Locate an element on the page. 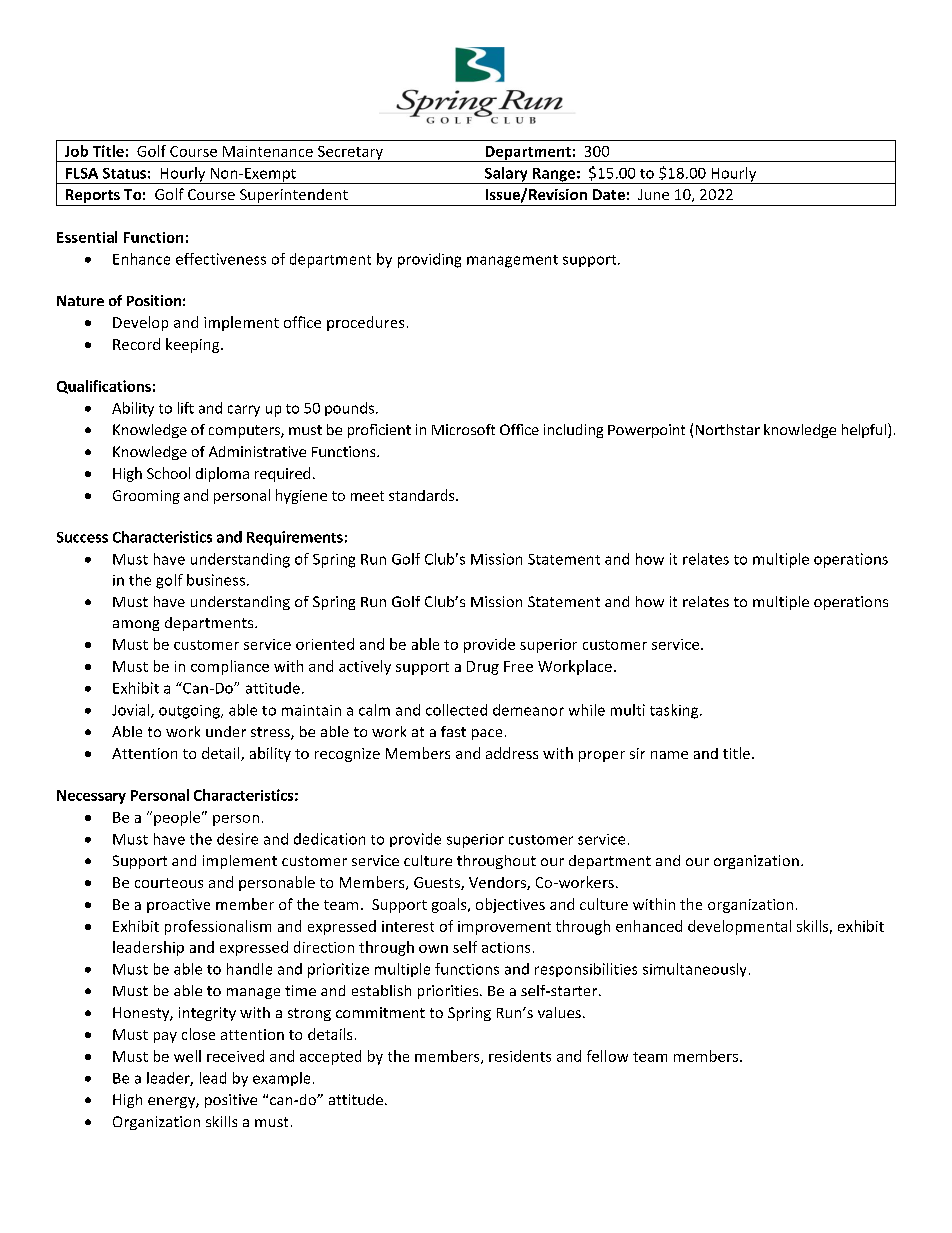 This document has height=1233, width=952. well is located at coordinates (187, 1056).
